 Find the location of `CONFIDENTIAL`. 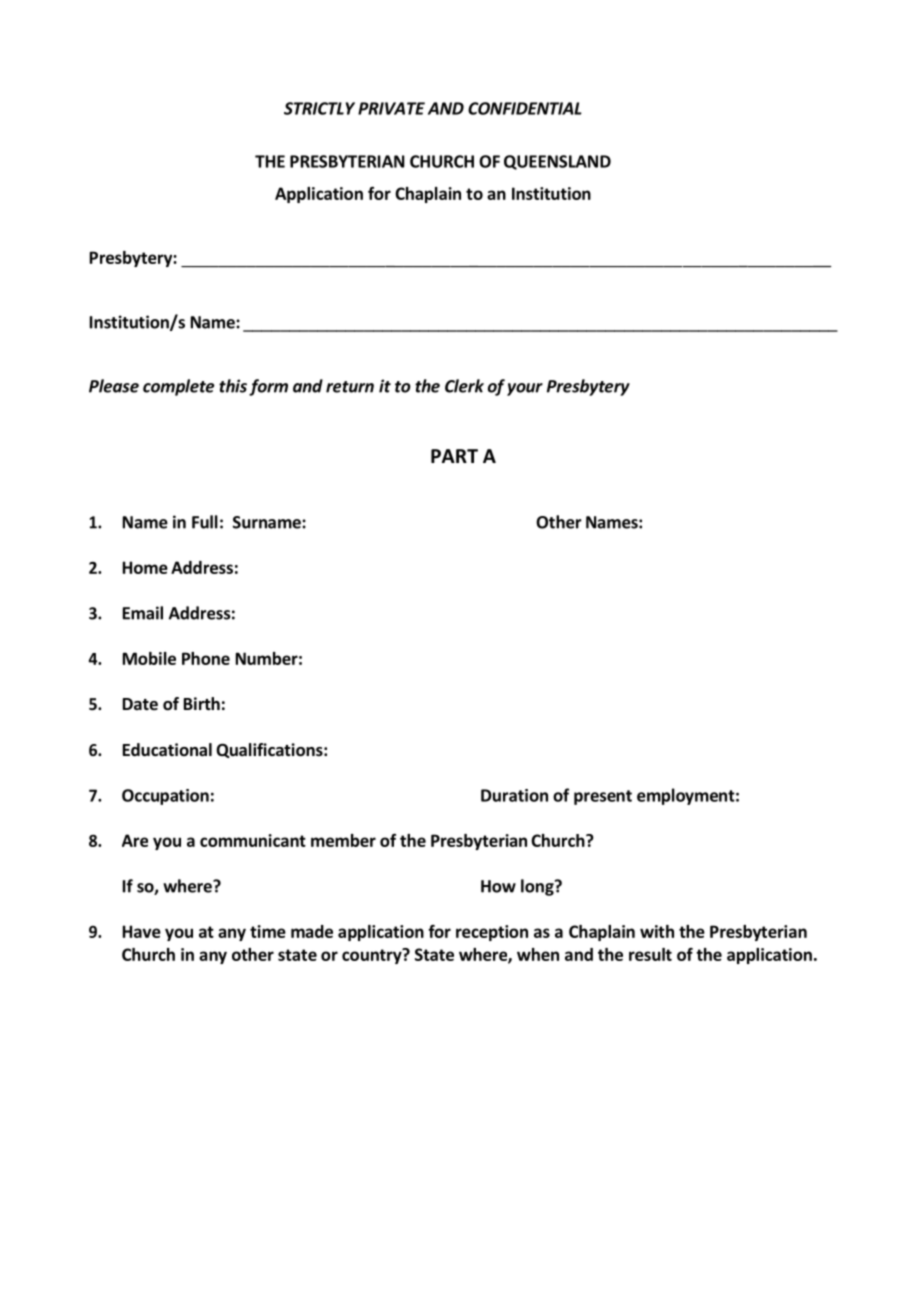

CONFIDENTIAL is located at coordinates (525, 108).
